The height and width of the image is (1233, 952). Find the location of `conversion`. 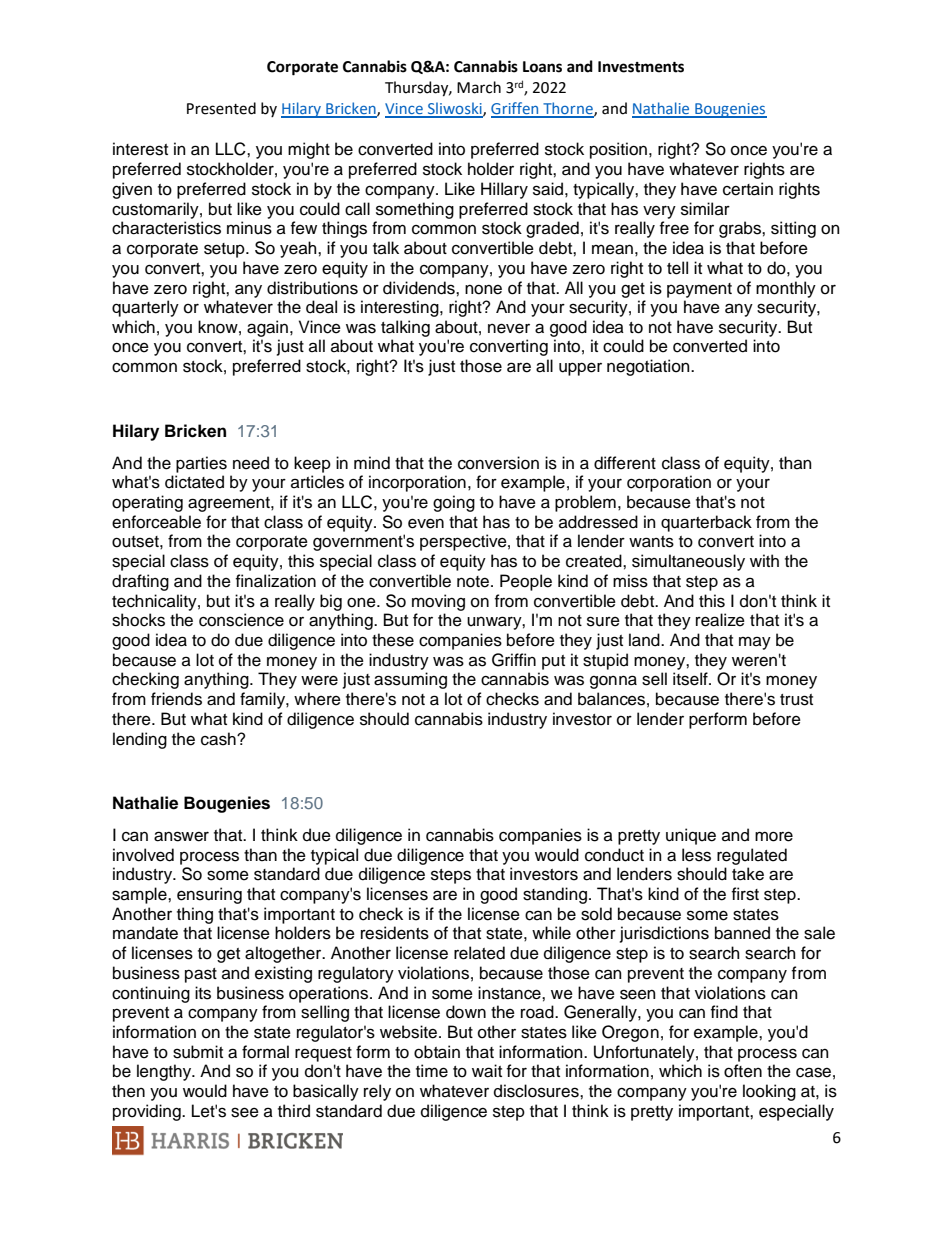

conversion is located at coordinates (498, 463).
